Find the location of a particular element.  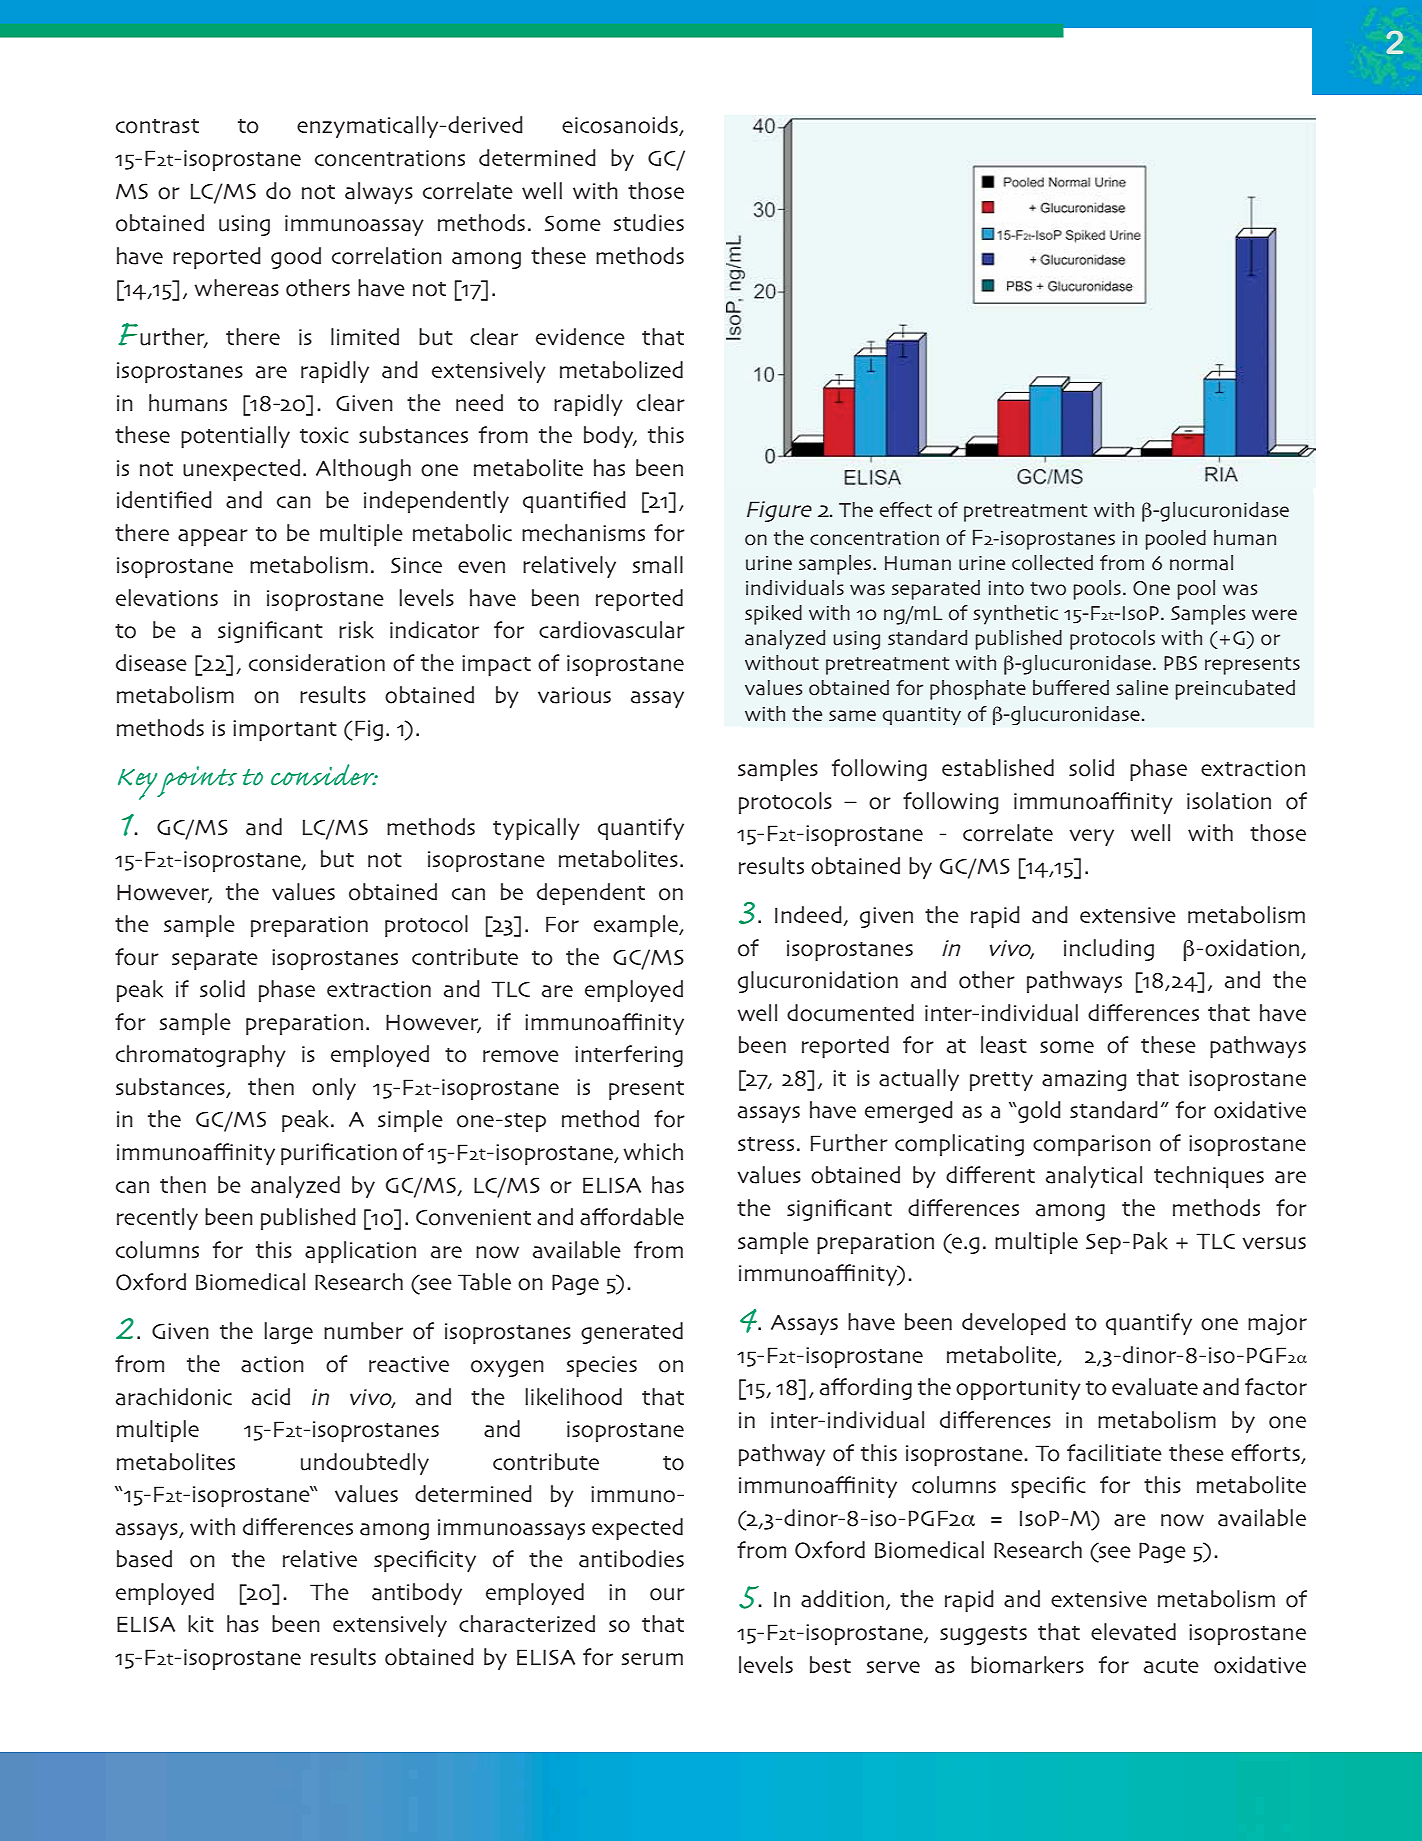

small is located at coordinates (658, 565).
